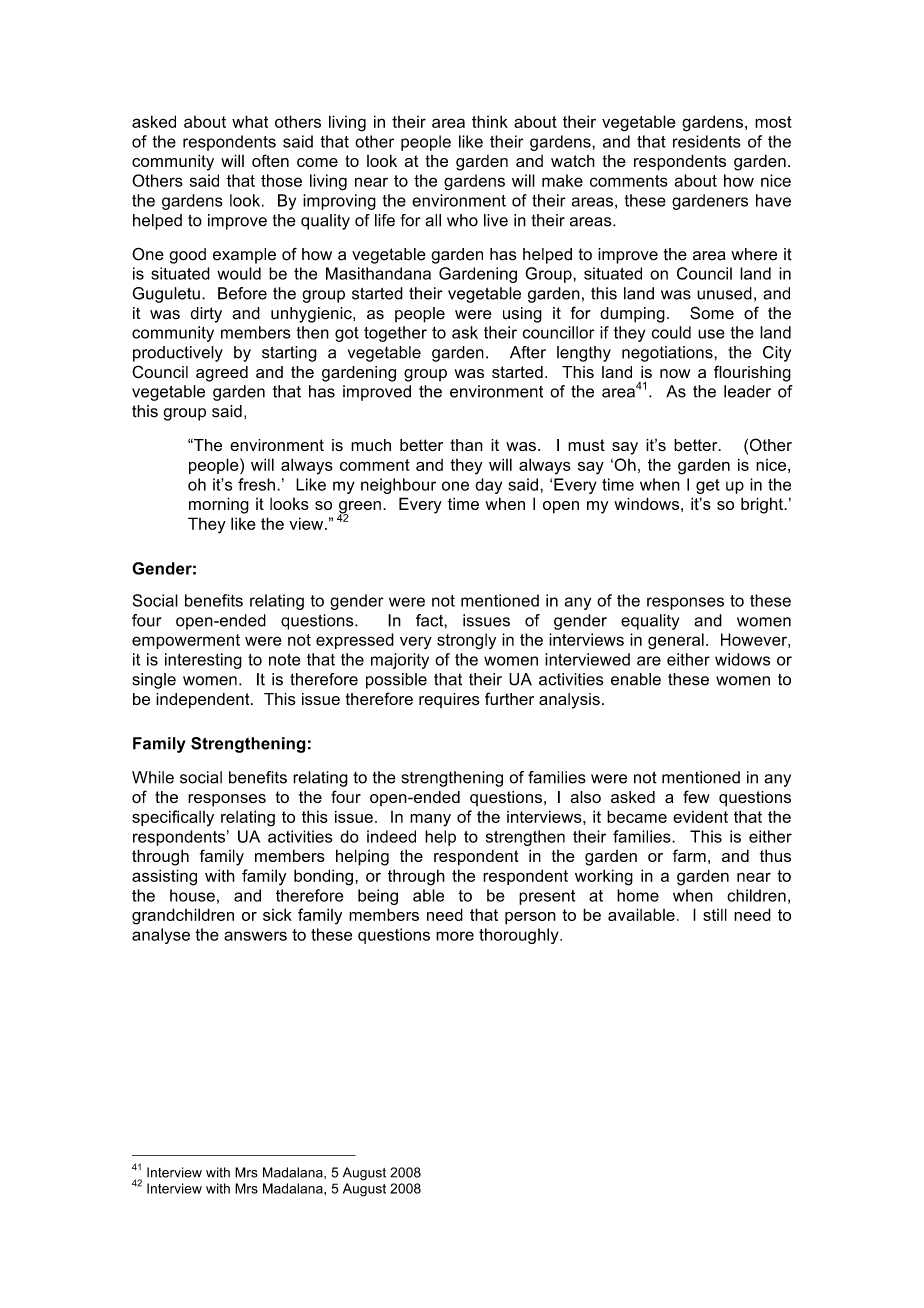 Image resolution: width=924 pixels, height=1308 pixels. Describe the element at coordinates (707, 141) in the image. I see `residents` at that location.
